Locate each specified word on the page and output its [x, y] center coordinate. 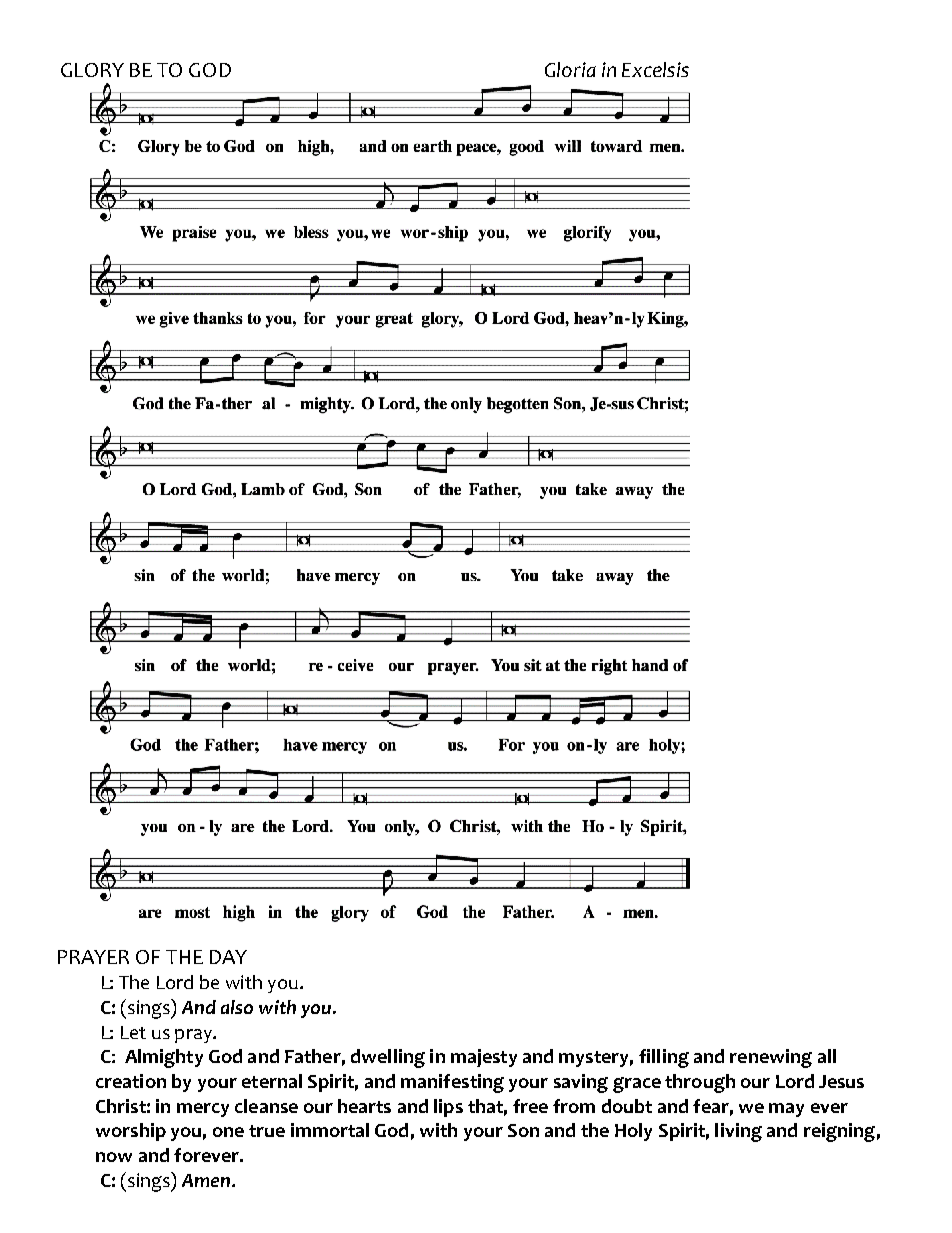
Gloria [570, 69]
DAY [228, 957]
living [738, 1132]
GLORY [92, 70]
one [228, 1132]
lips [448, 1108]
